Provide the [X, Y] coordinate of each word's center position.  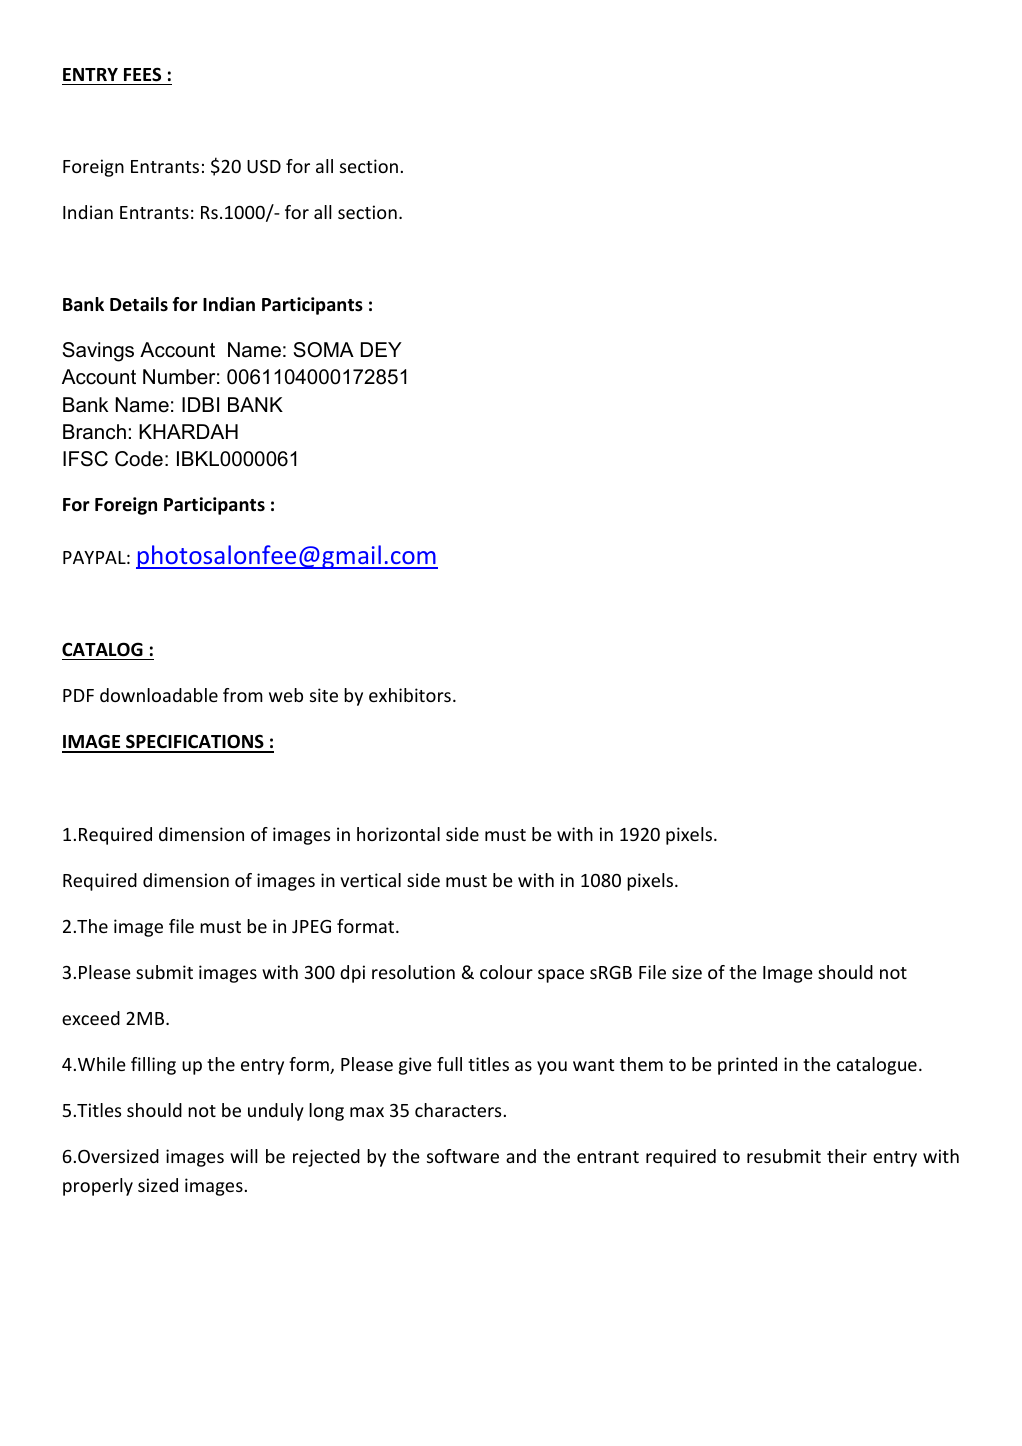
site [324, 695]
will [244, 1156]
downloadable [159, 695]
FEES [142, 74]
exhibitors [410, 695]
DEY [381, 349]
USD [264, 166]
